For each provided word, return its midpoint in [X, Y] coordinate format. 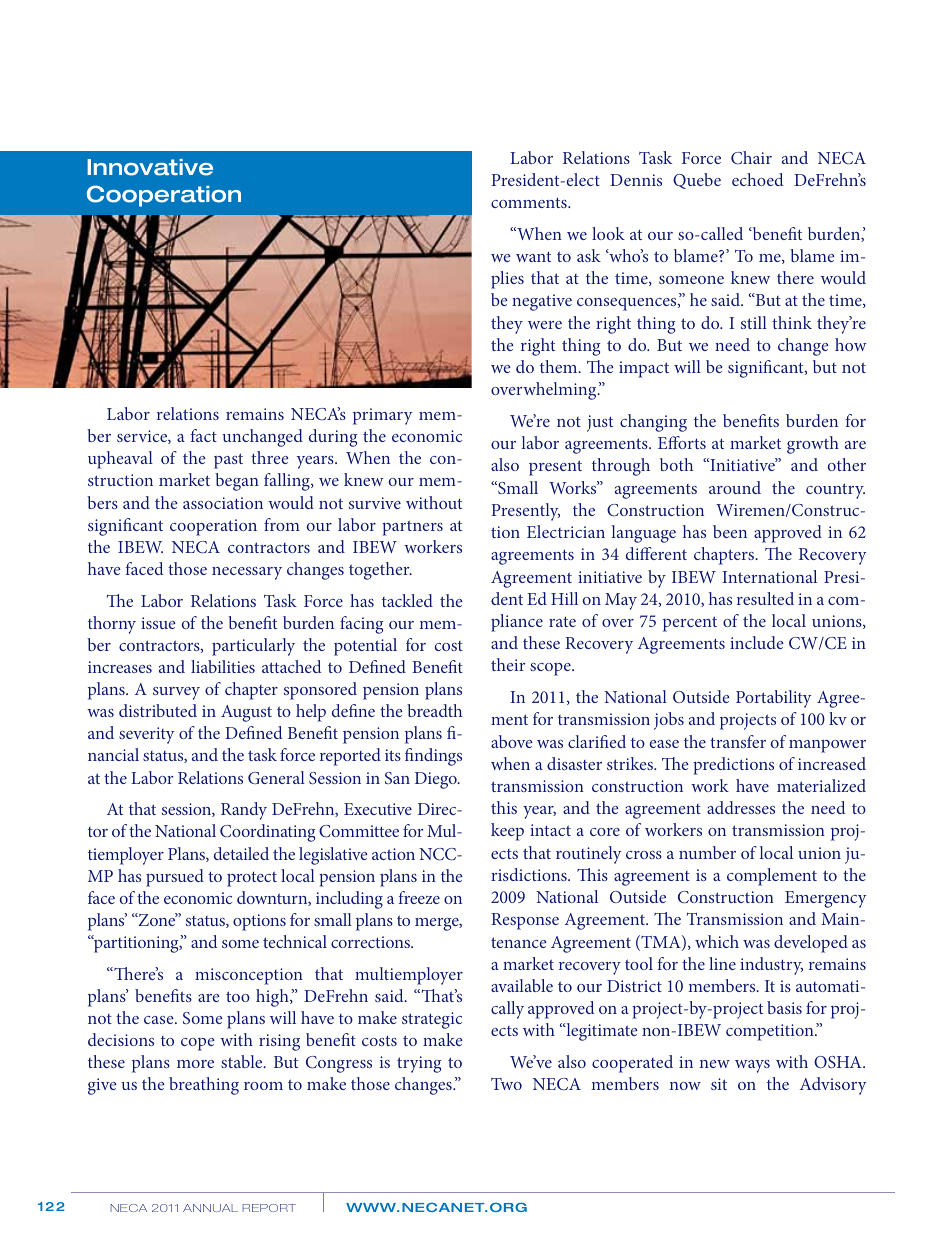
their [508, 664]
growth [813, 445]
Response [525, 921]
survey [176, 693]
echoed [758, 179]
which [717, 941]
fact [204, 435]
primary [383, 416]
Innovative [150, 167]
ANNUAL [210, 1208]
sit [719, 1084]
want [533, 256]
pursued [175, 878]
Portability [774, 699]
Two [506, 1084]
